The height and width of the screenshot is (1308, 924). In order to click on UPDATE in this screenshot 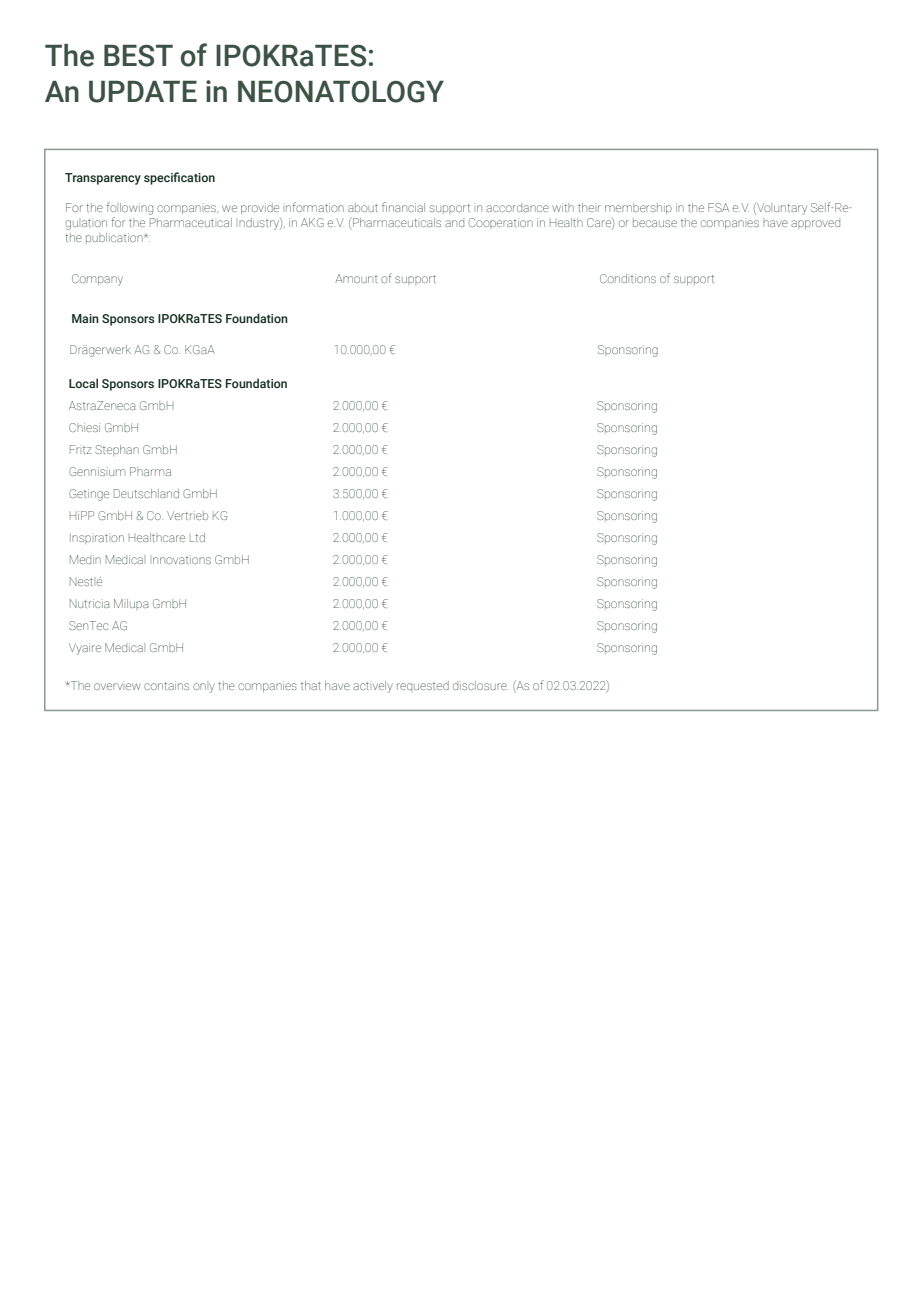, I will do `click(143, 92)`.
